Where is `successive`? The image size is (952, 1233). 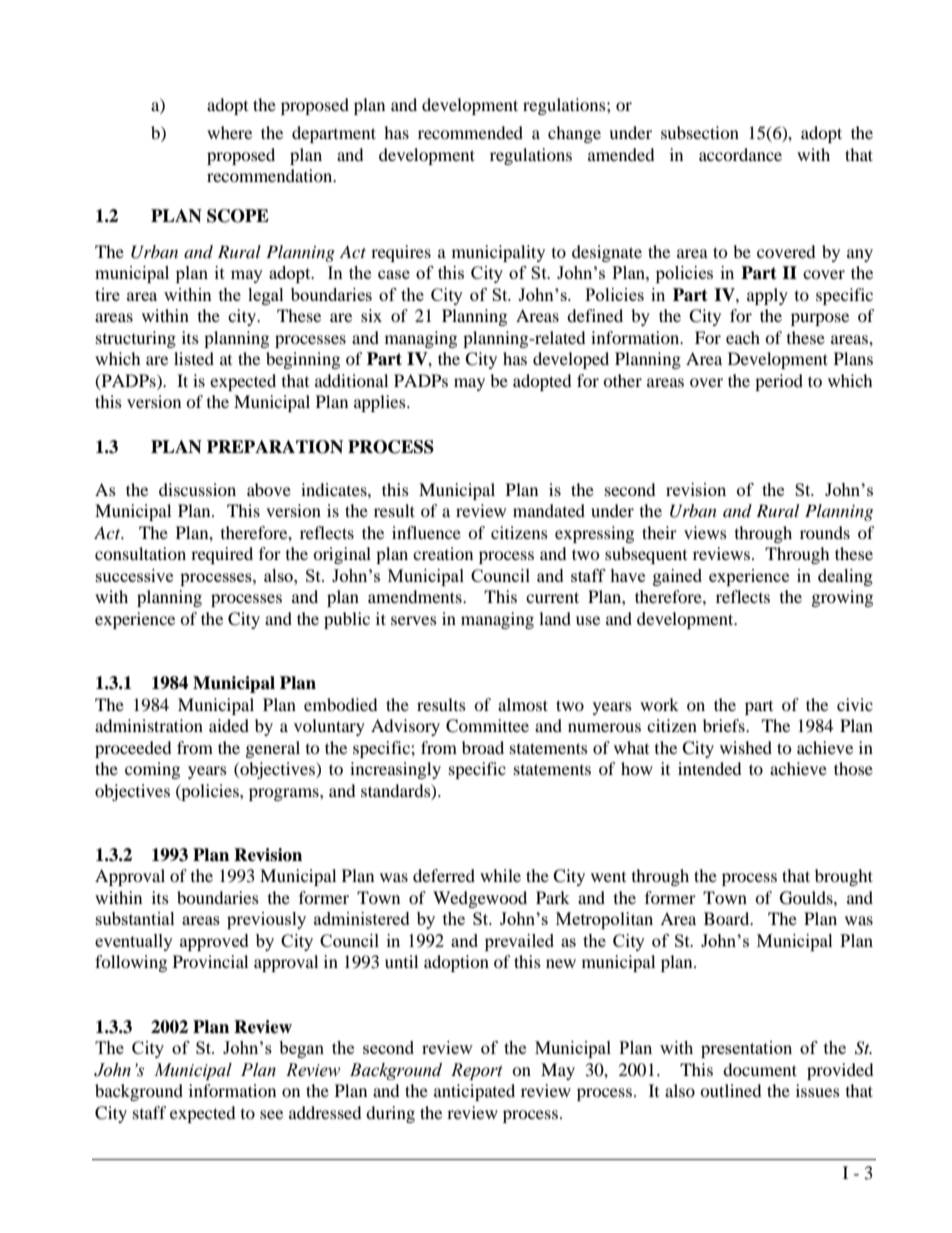
successive is located at coordinates (134, 575).
